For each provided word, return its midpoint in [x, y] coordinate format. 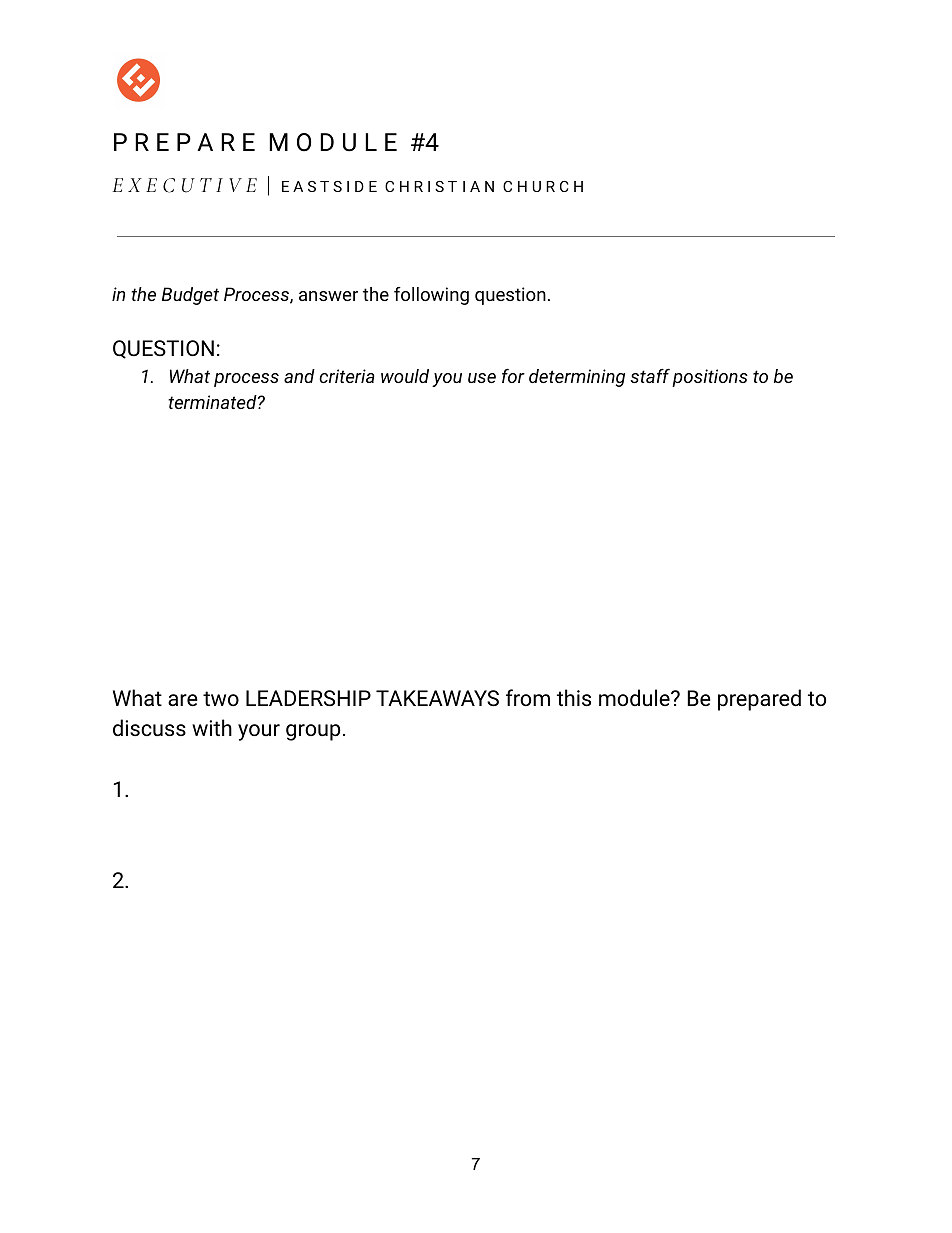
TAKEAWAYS [437, 698]
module [635, 698]
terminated [213, 402]
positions [710, 378]
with [212, 727]
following [431, 296]
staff [650, 375]
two [221, 698]
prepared [759, 700]
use [482, 378]
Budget [190, 296]
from [528, 697]
